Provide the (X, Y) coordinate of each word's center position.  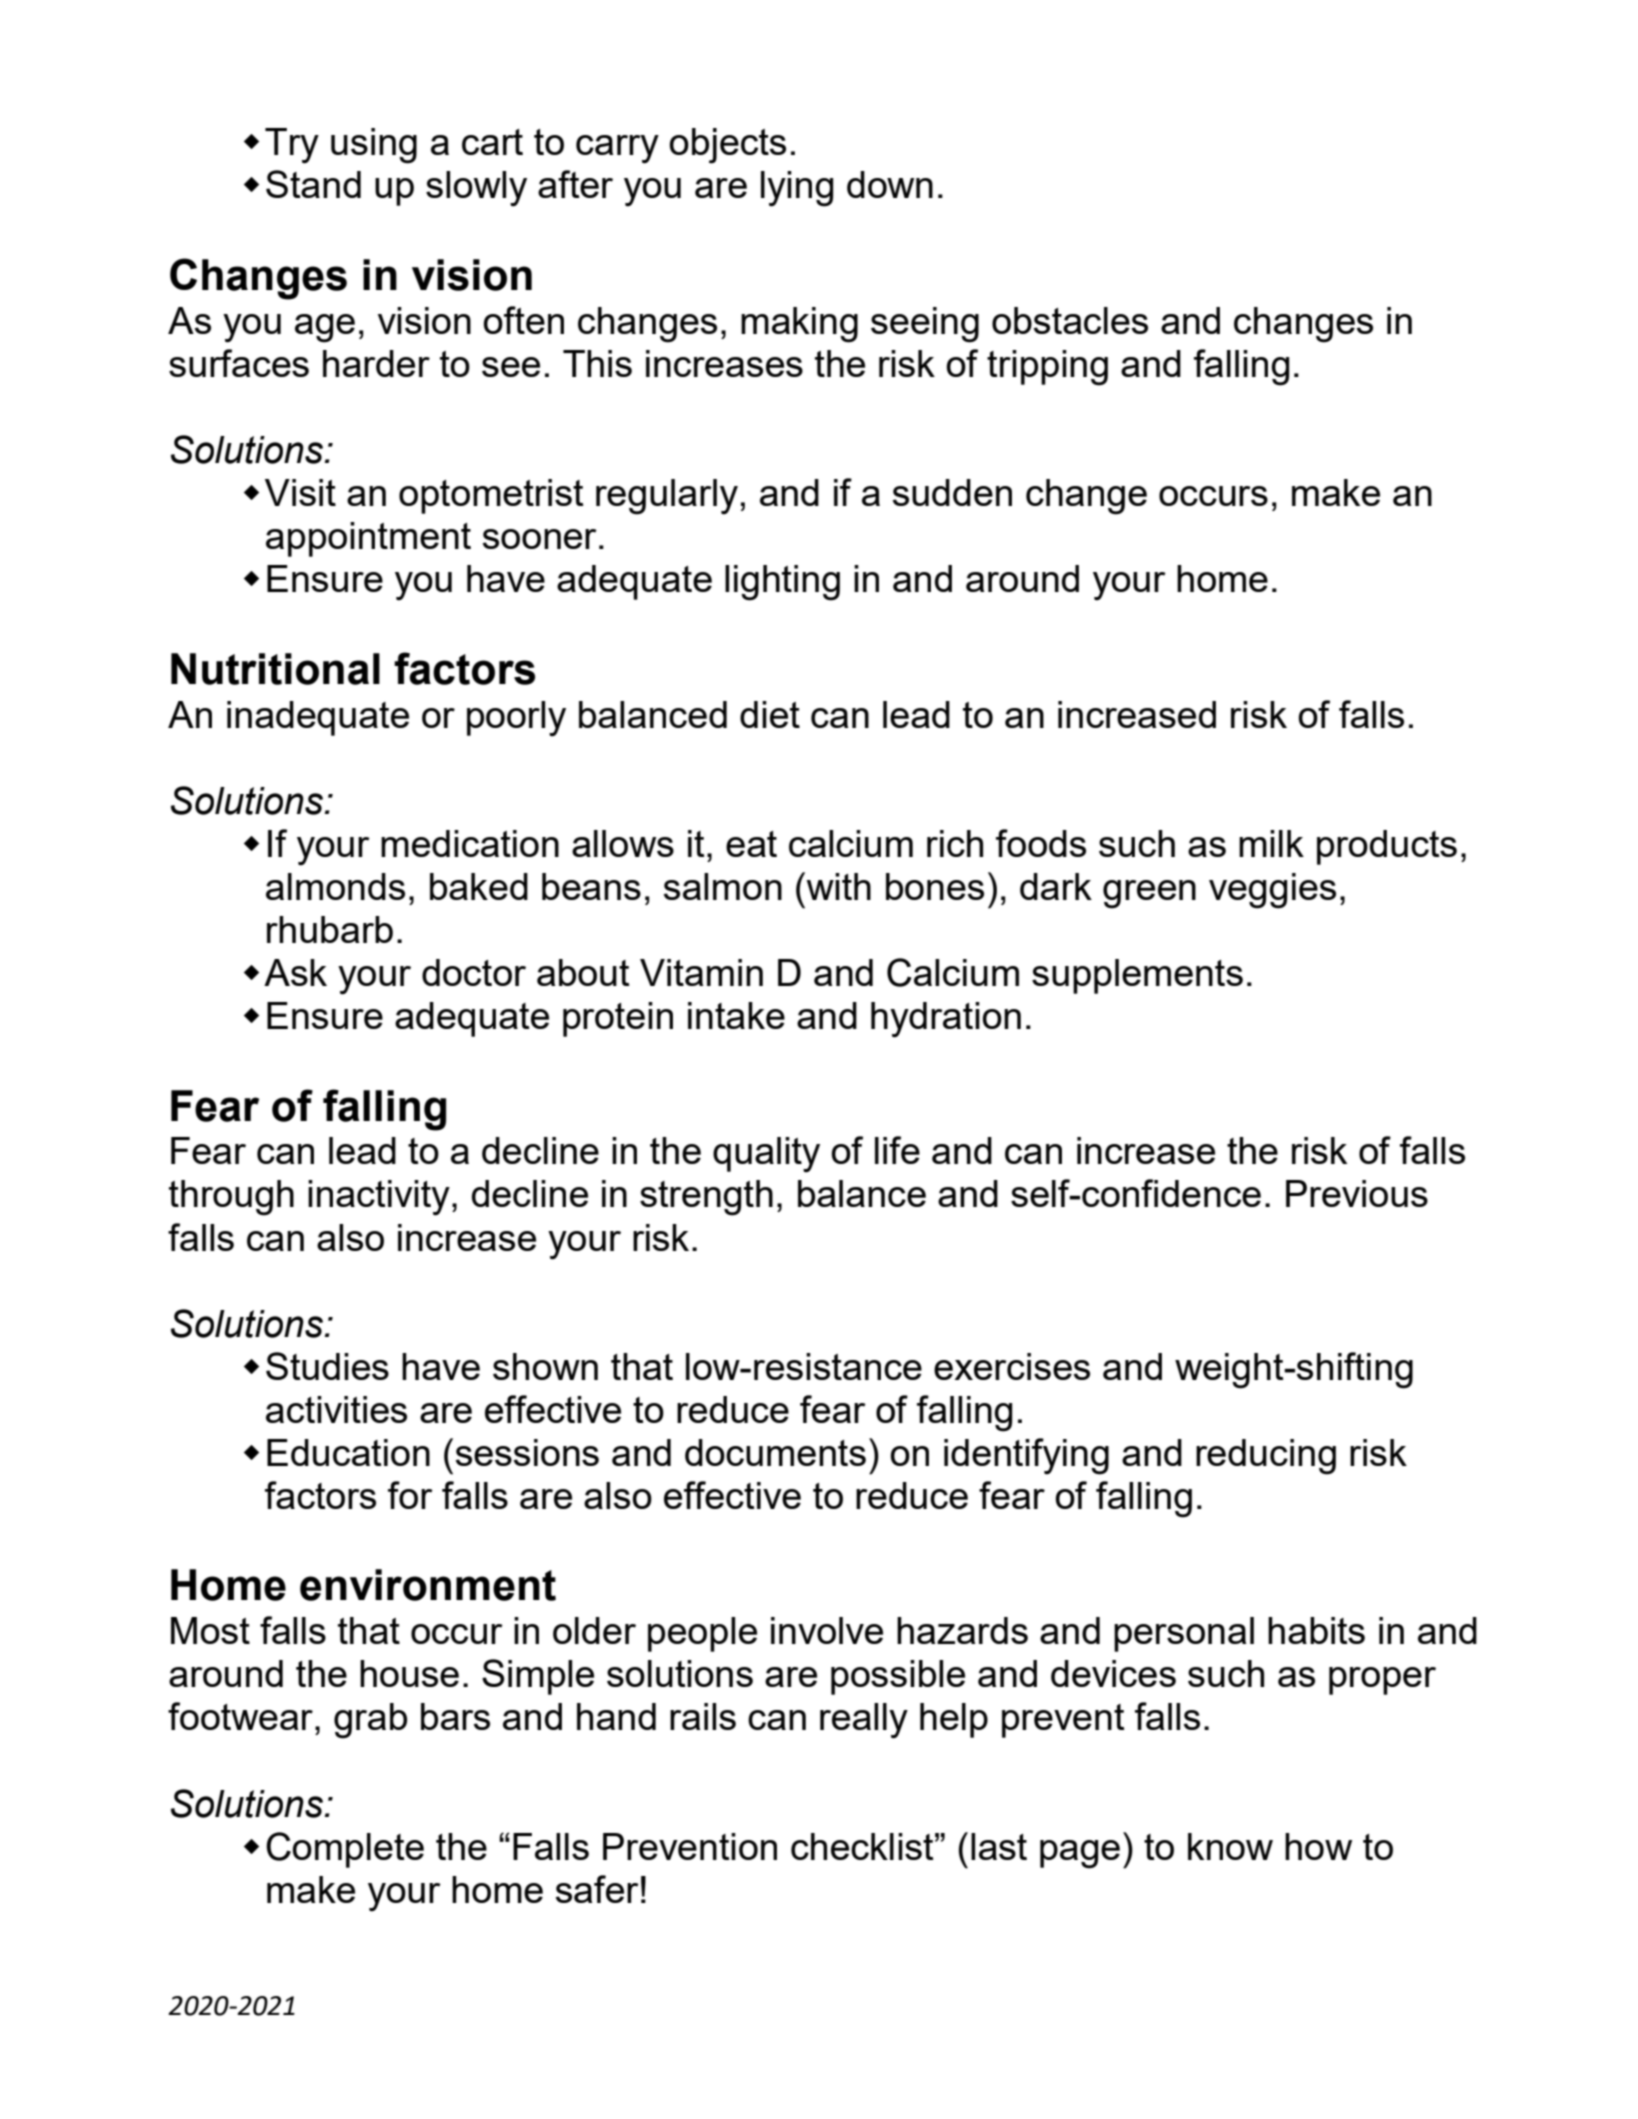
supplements (1137, 976)
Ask (295, 972)
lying (797, 189)
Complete (345, 1850)
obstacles (1070, 320)
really (864, 1721)
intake (736, 1015)
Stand (313, 184)
